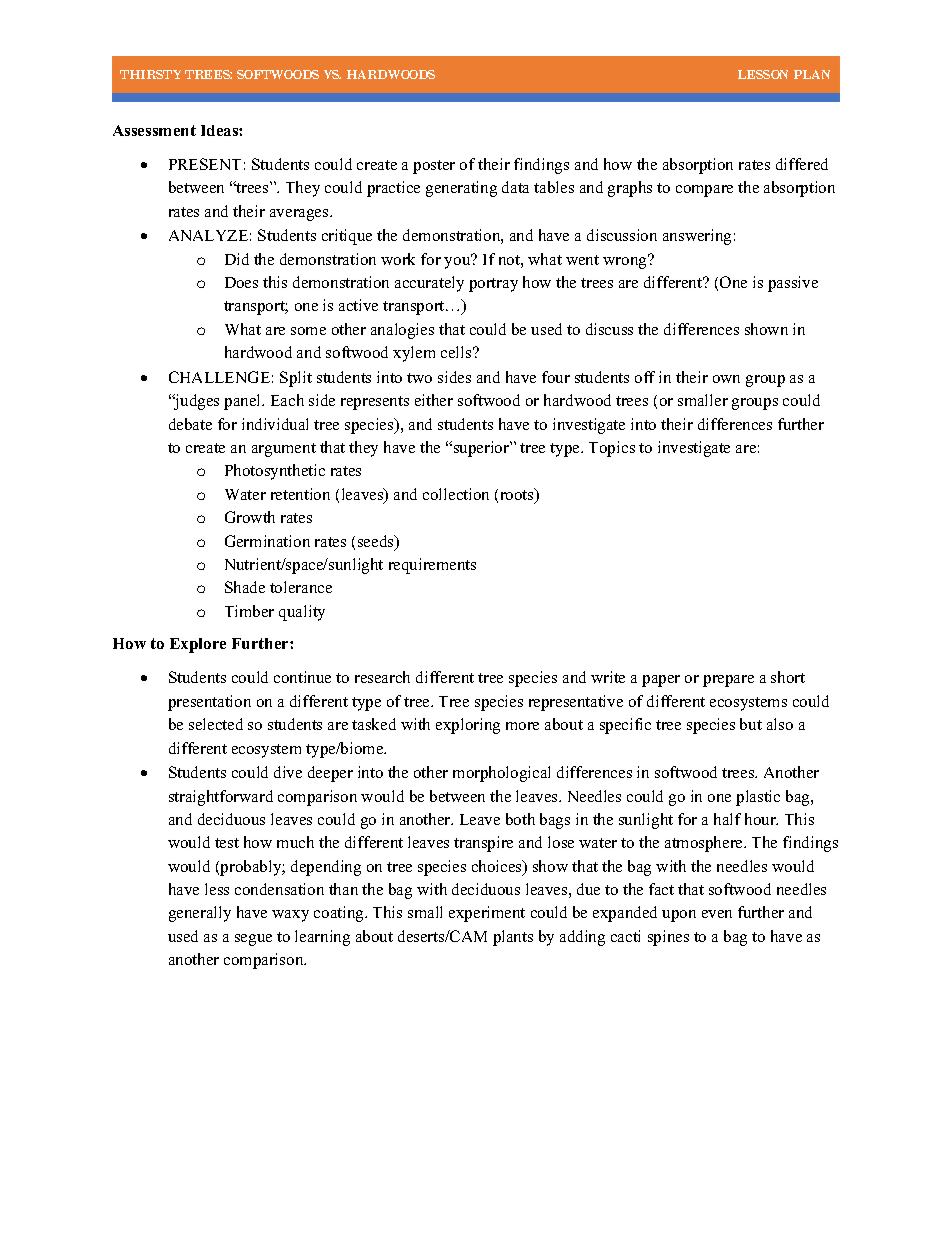  I want to click on poster, so click(434, 167).
